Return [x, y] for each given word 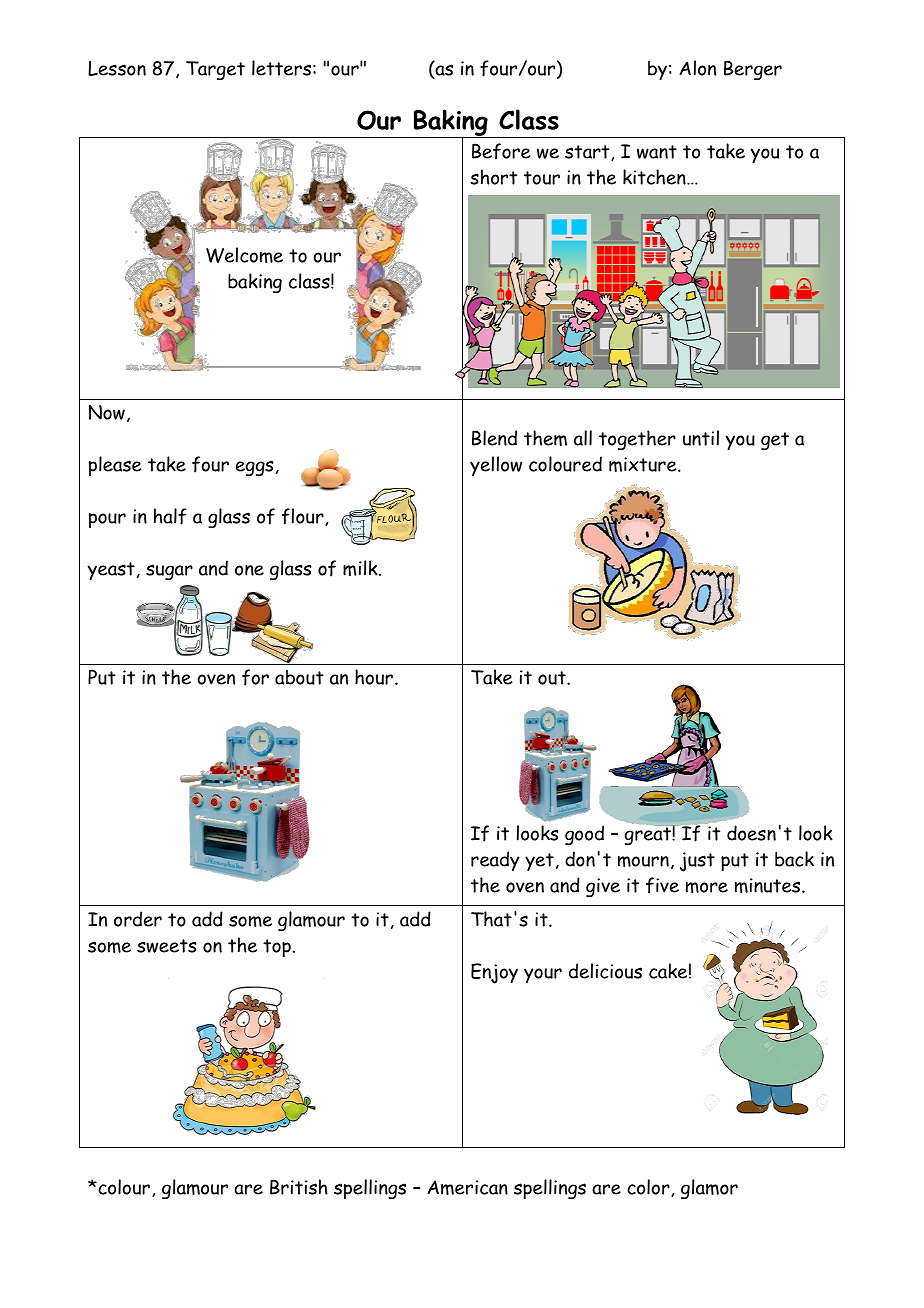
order [138, 919]
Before [501, 151]
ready [495, 861]
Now [107, 412]
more [707, 887]
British [299, 1187]
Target [215, 70]
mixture [644, 464]
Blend [494, 438]
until [701, 438]
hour [375, 677]
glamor [709, 1189]
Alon [697, 68]
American [467, 1187]
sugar [169, 572]
